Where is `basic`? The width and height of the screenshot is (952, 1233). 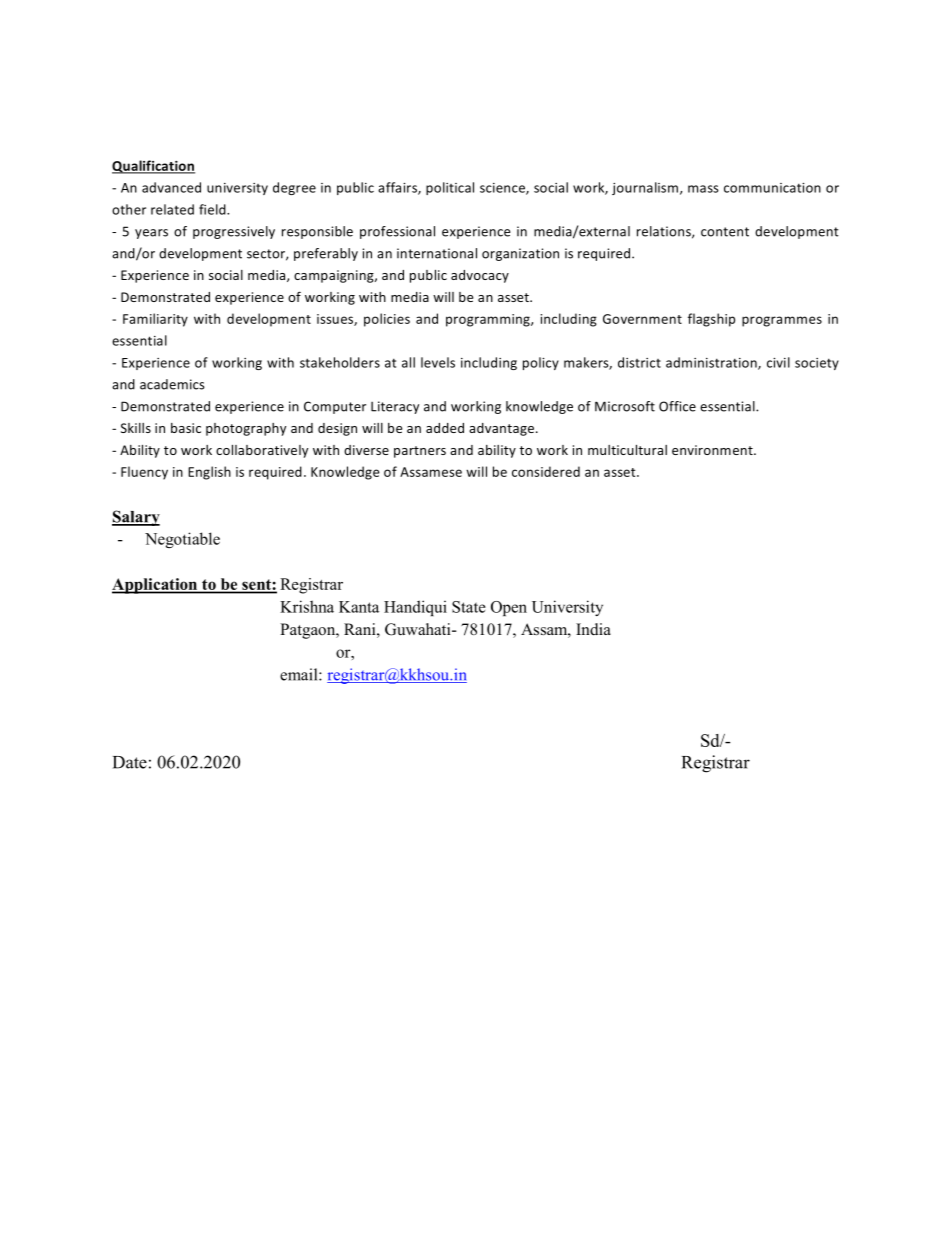 basic is located at coordinates (186, 428).
